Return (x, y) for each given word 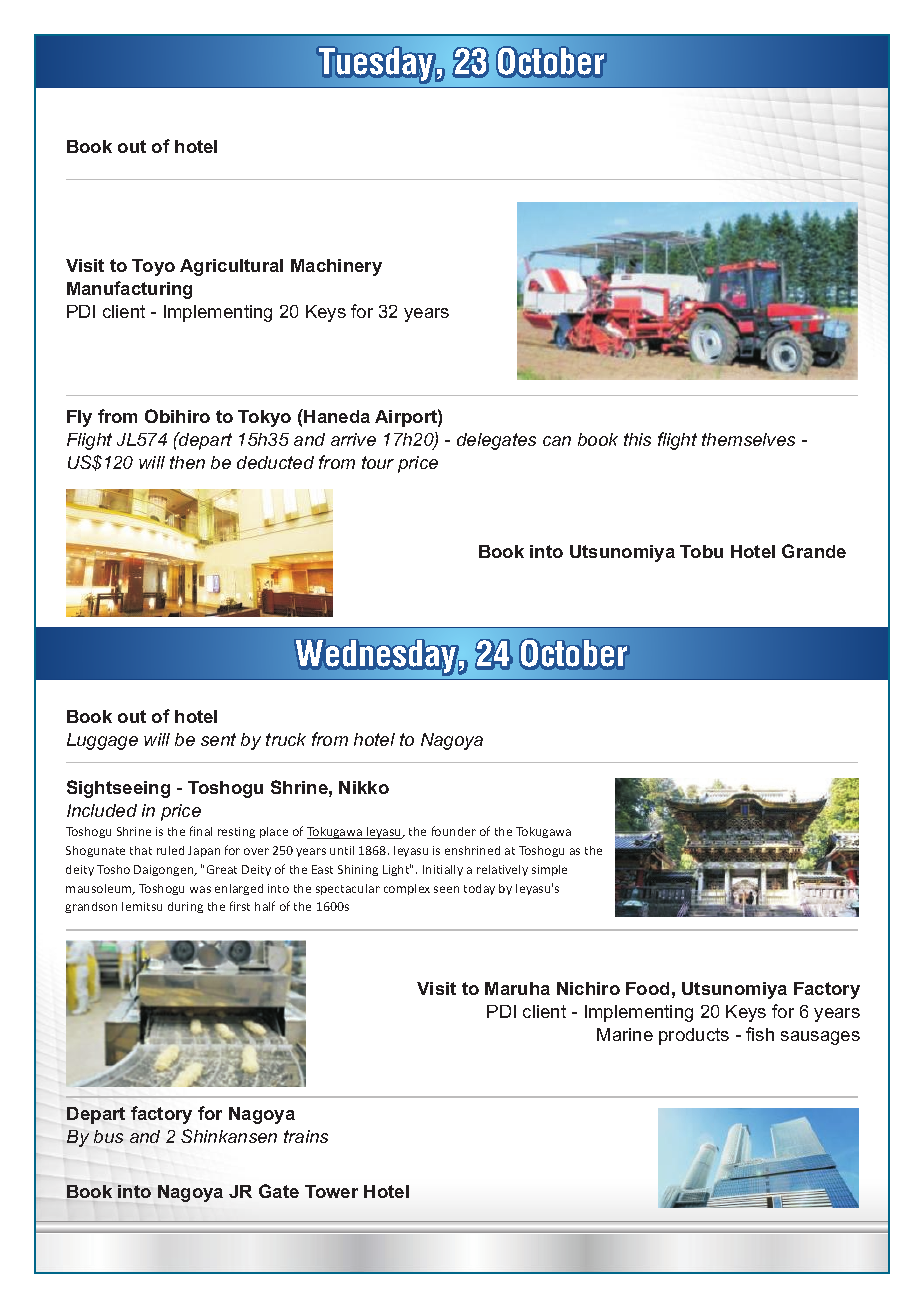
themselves (748, 439)
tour (378, 462)
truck (286, 739)
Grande (814, 551)
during (185, 907)
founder (454, 831)
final (201, 831)
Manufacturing (129, 290)
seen (446, 889)
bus (108, 1136)
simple (549, 870)
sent (218, 739)
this (637, 439)
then (187, 462)
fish (760, 1034)
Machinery (336, 267)
